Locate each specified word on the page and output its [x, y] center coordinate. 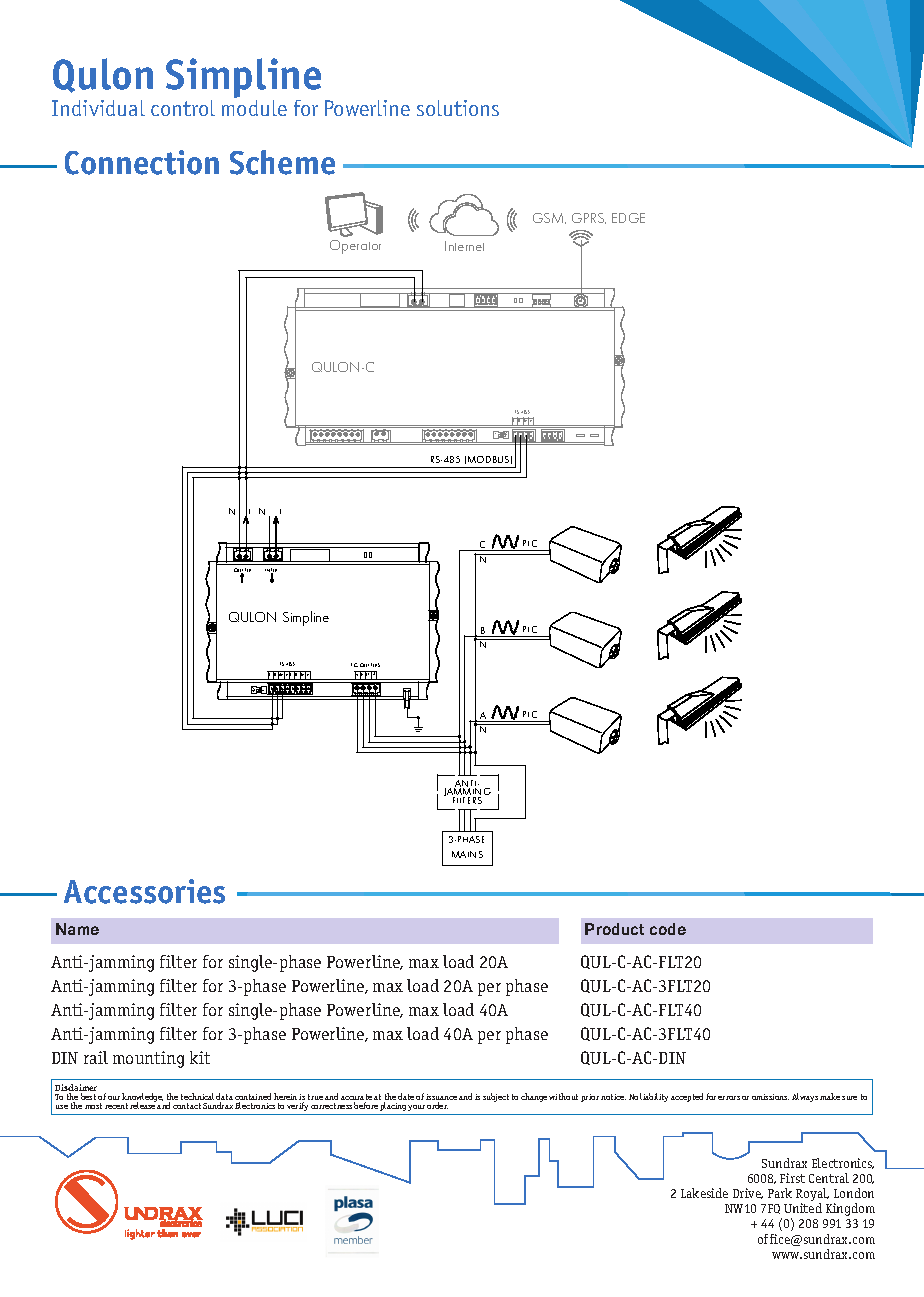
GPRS [589, 218]
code [668, 929]
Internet [464, 246]
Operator [355, 247]
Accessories [144, 891]
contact [187, 1106]
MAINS [467, 854]
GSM [549, 218]
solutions [458, 108]
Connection [142, 162]
